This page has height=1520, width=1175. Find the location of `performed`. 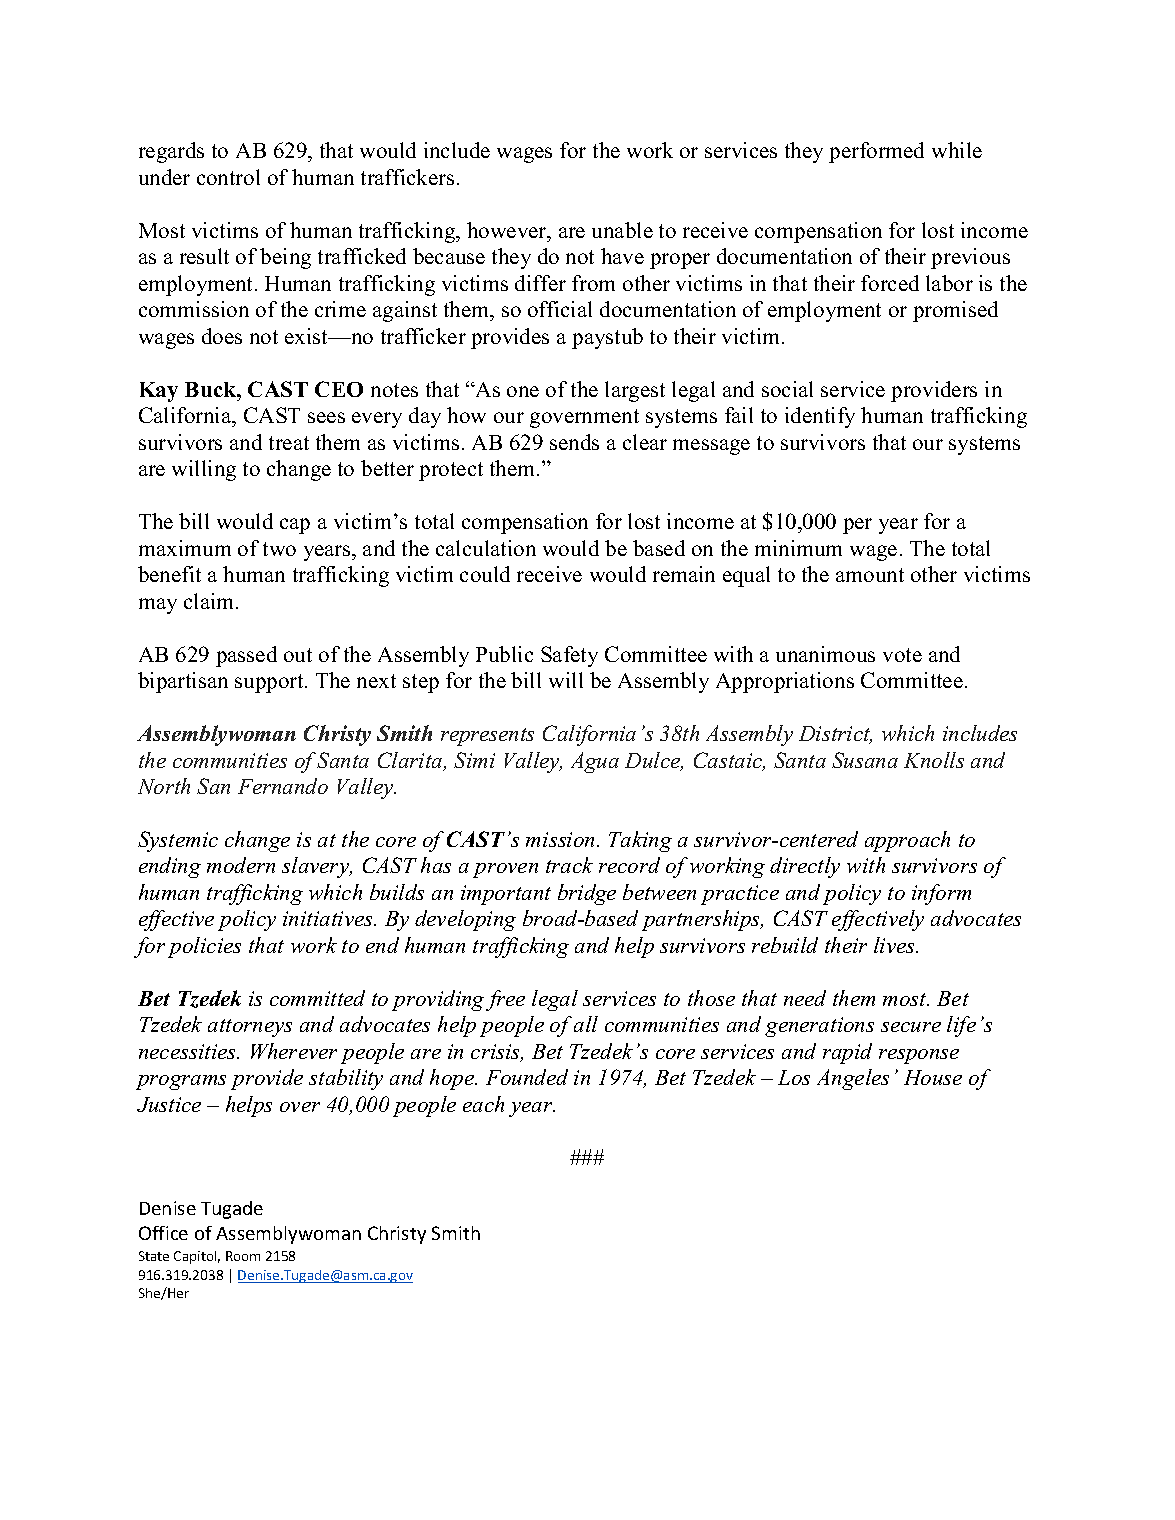

performed is located at coordinates (876, 152).
